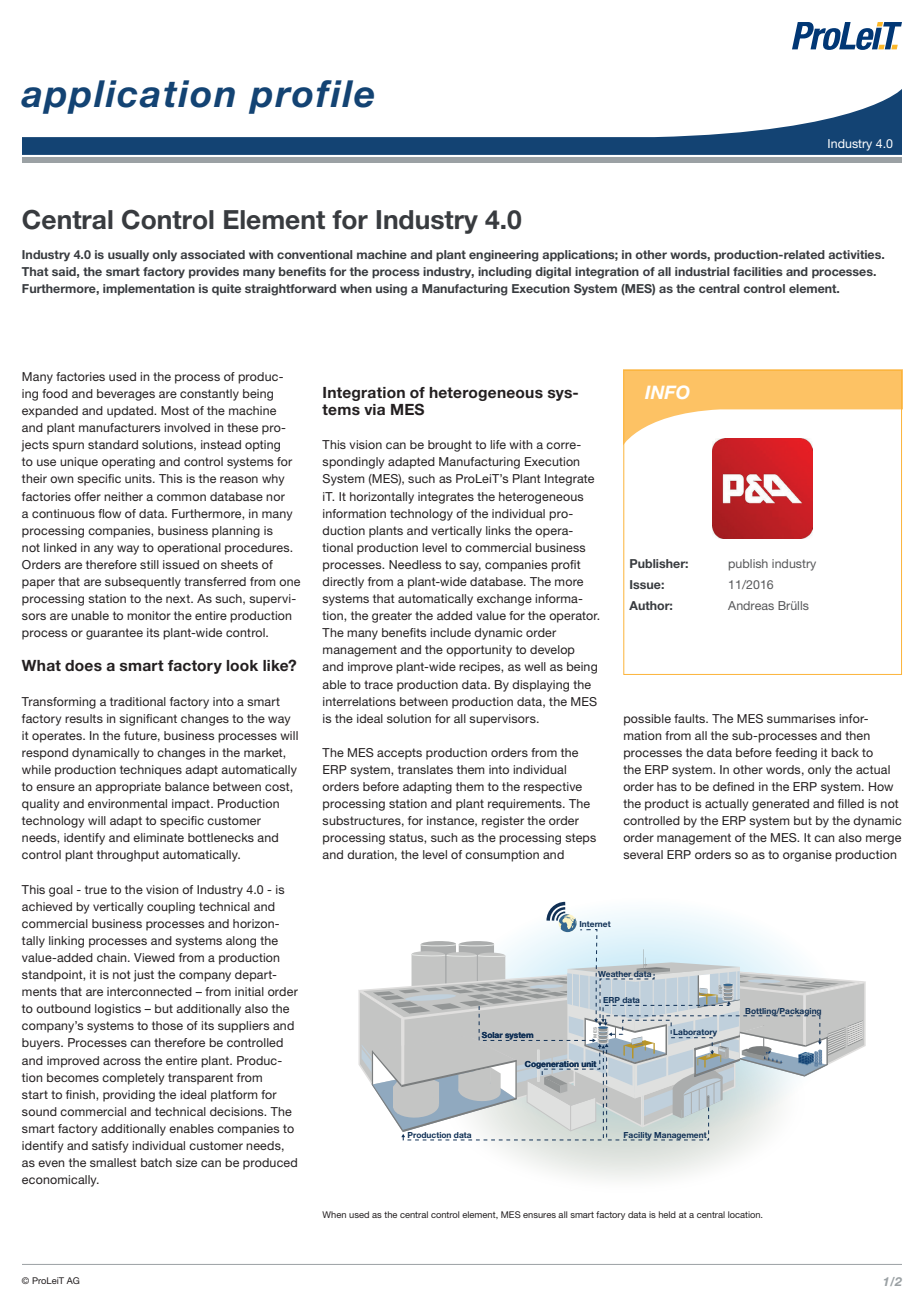 Image resolution: width=924 pixels, height=1308 pixels. I want to click on neither, so click(123, 496).
